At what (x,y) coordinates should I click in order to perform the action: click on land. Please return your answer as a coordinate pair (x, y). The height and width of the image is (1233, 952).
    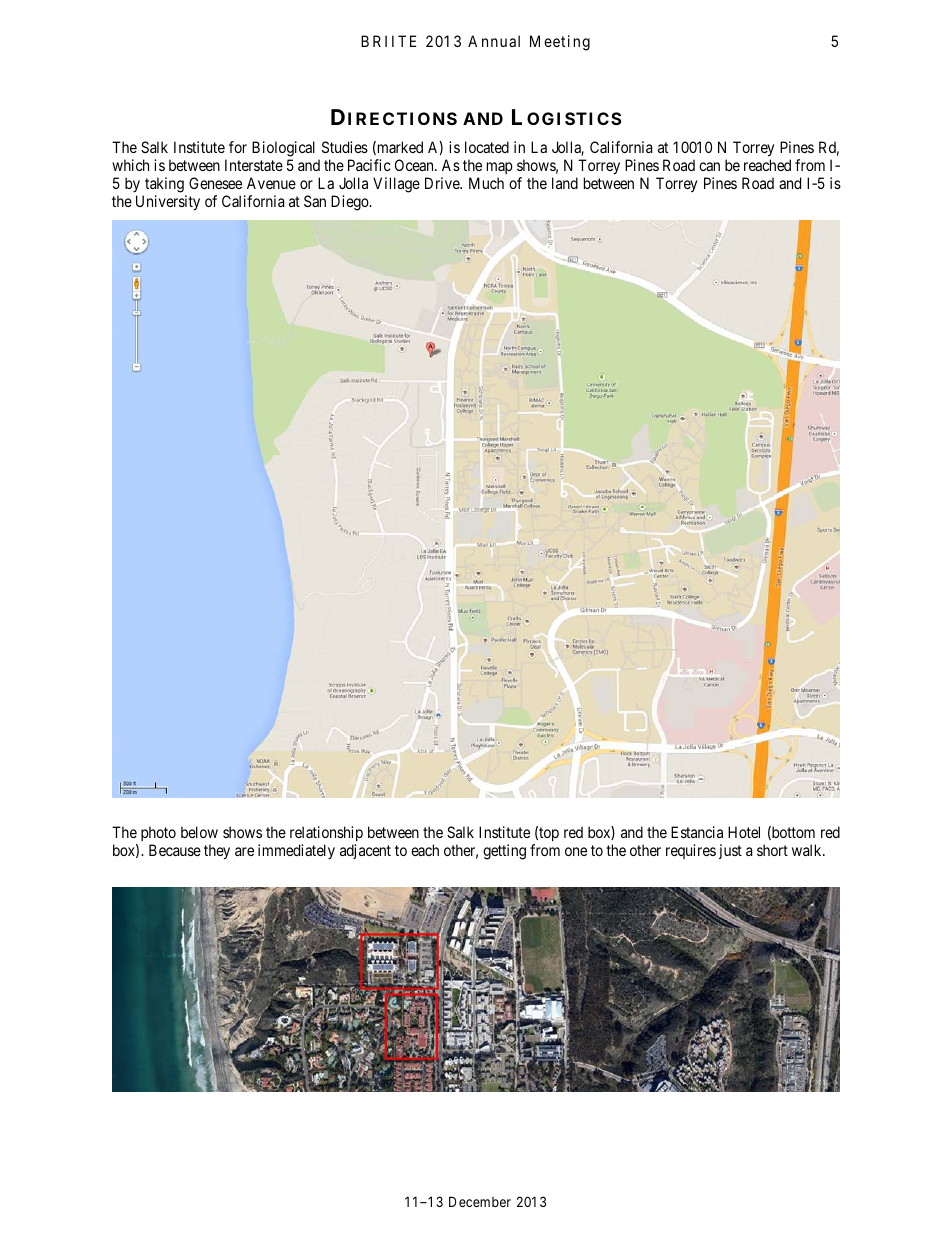
    Looking at the image, I should click on (565, 183).
